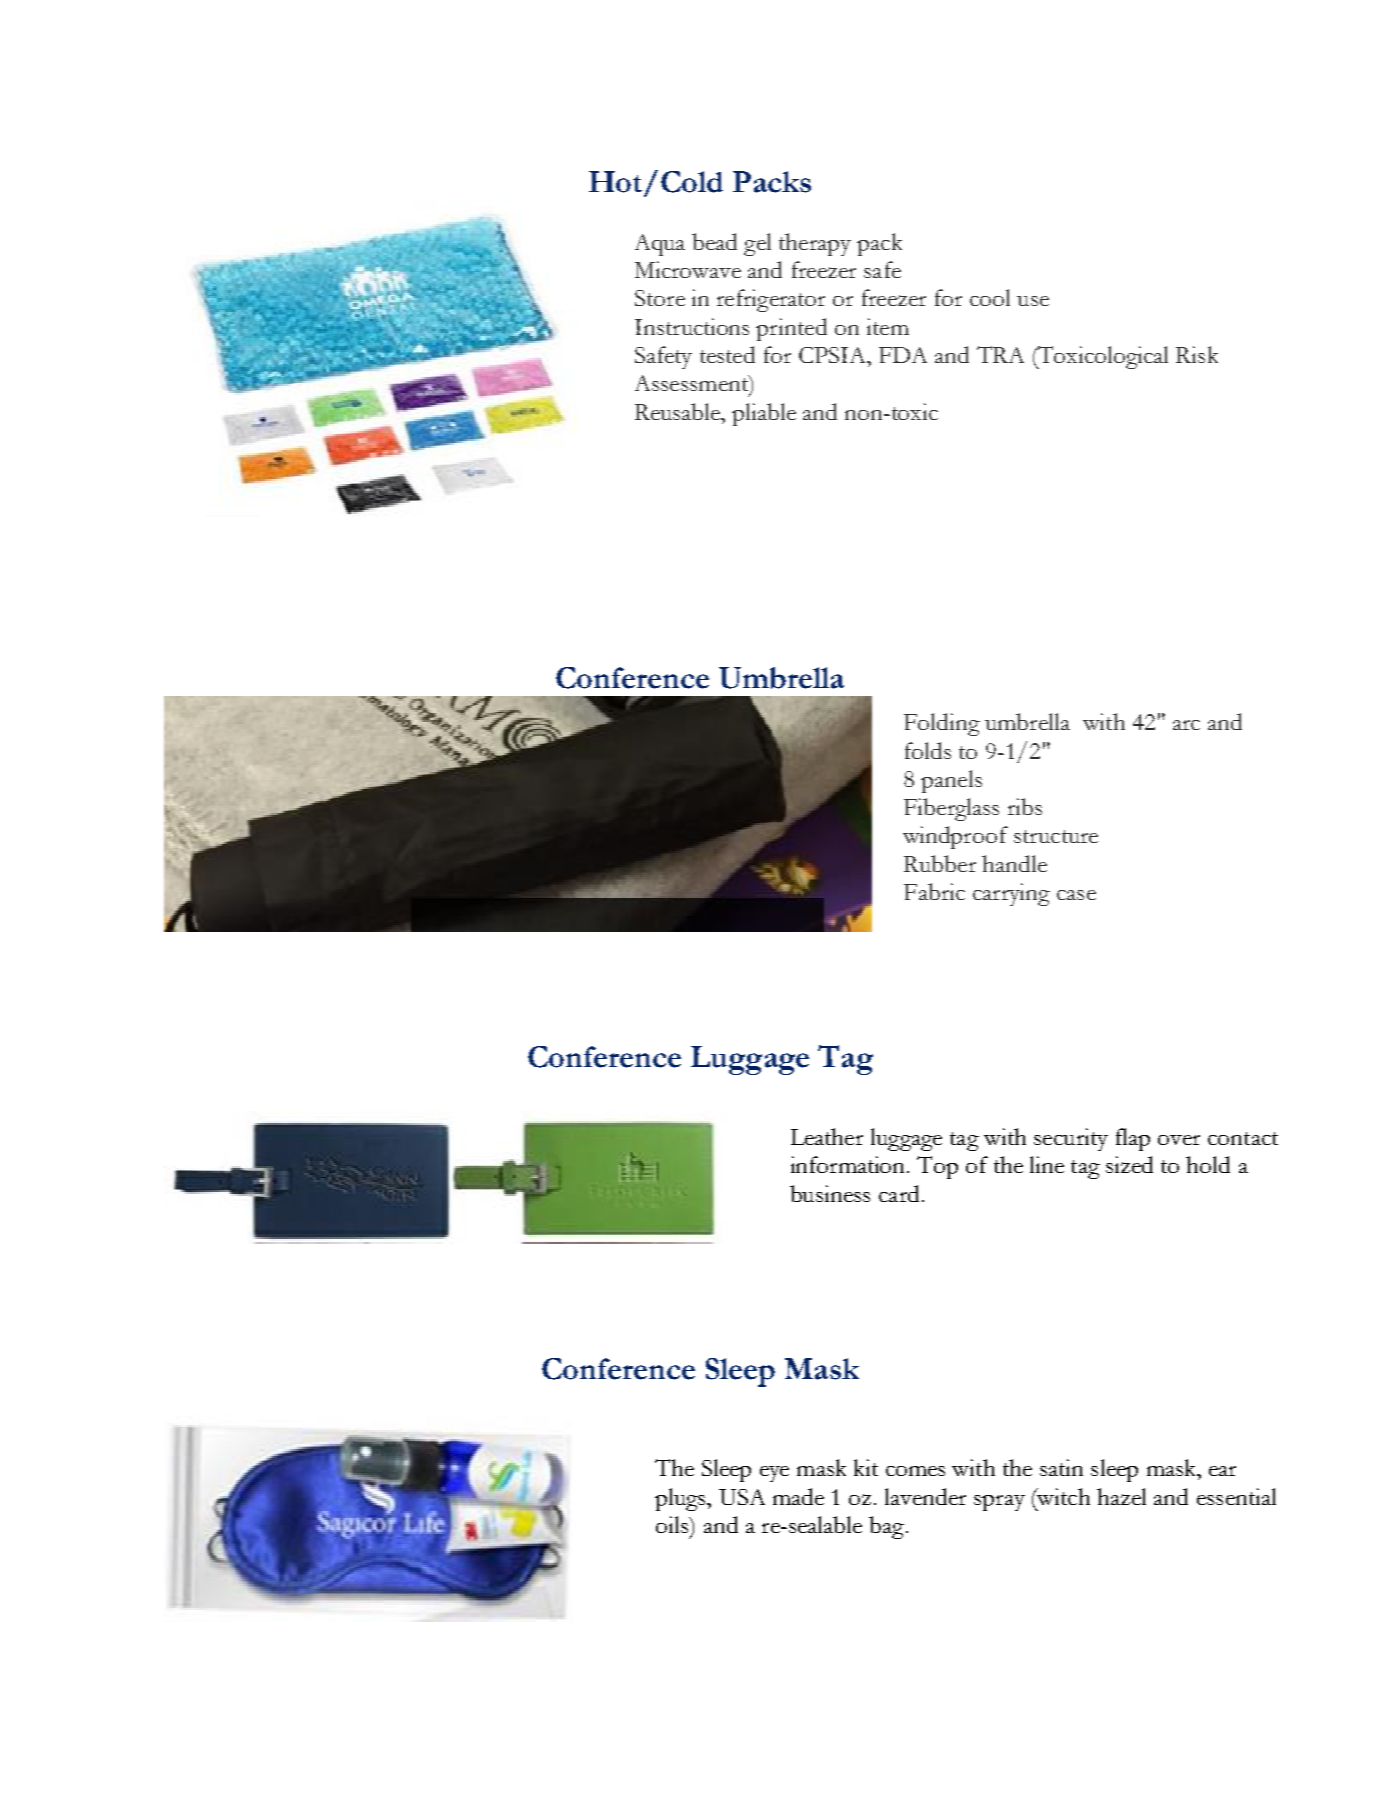 This screenshot has width=1400, height=1811. Describe the element at coordinates (915, 1471) in the screenshot. I see `comes` at that location.
